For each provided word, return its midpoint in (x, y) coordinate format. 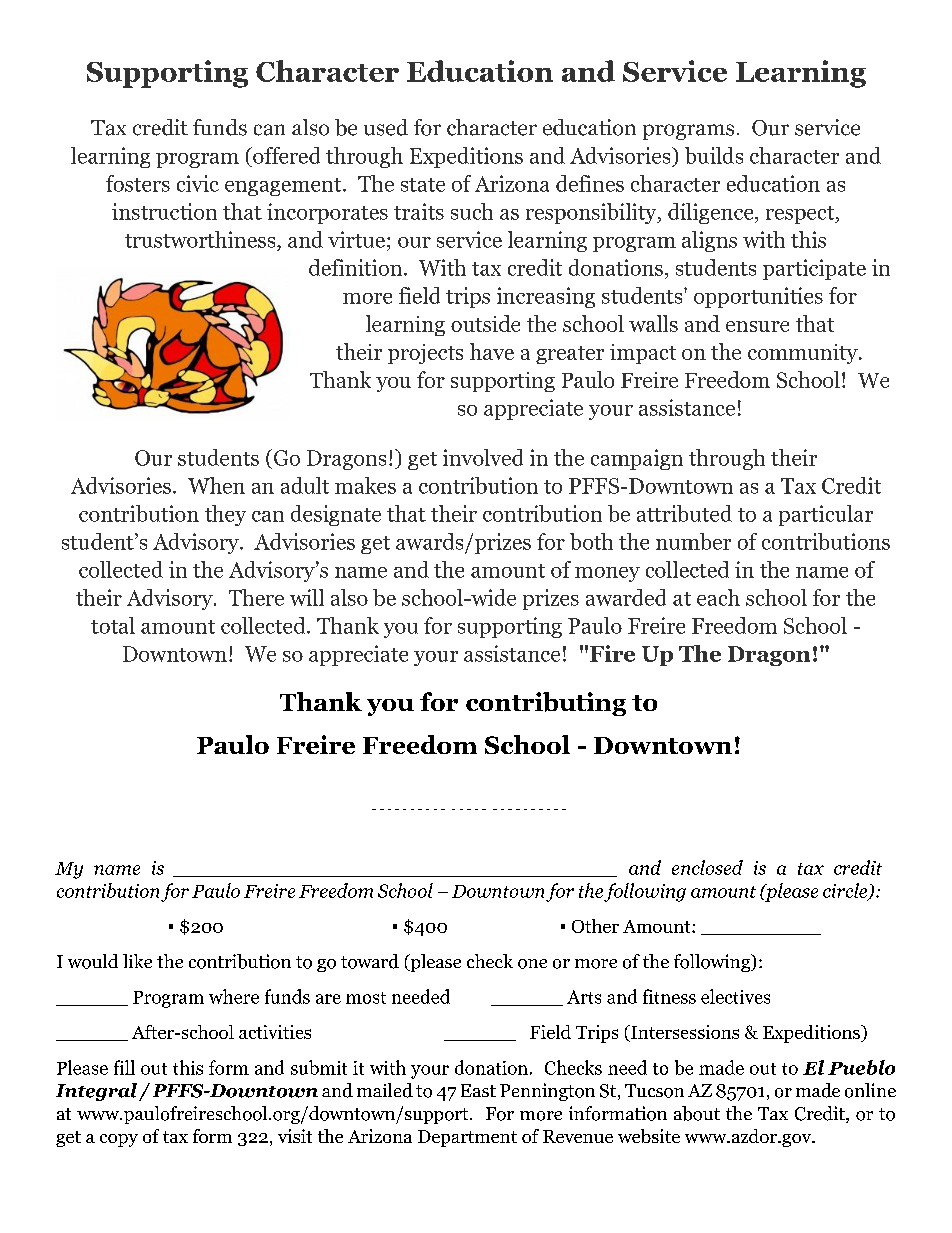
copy (119, 1140)
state (423, 185)
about (697, 1113)
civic (198, 183)
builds (714, 155)
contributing (546, 704)
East (478, 1090)
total (113, 625)
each (718, 597)
